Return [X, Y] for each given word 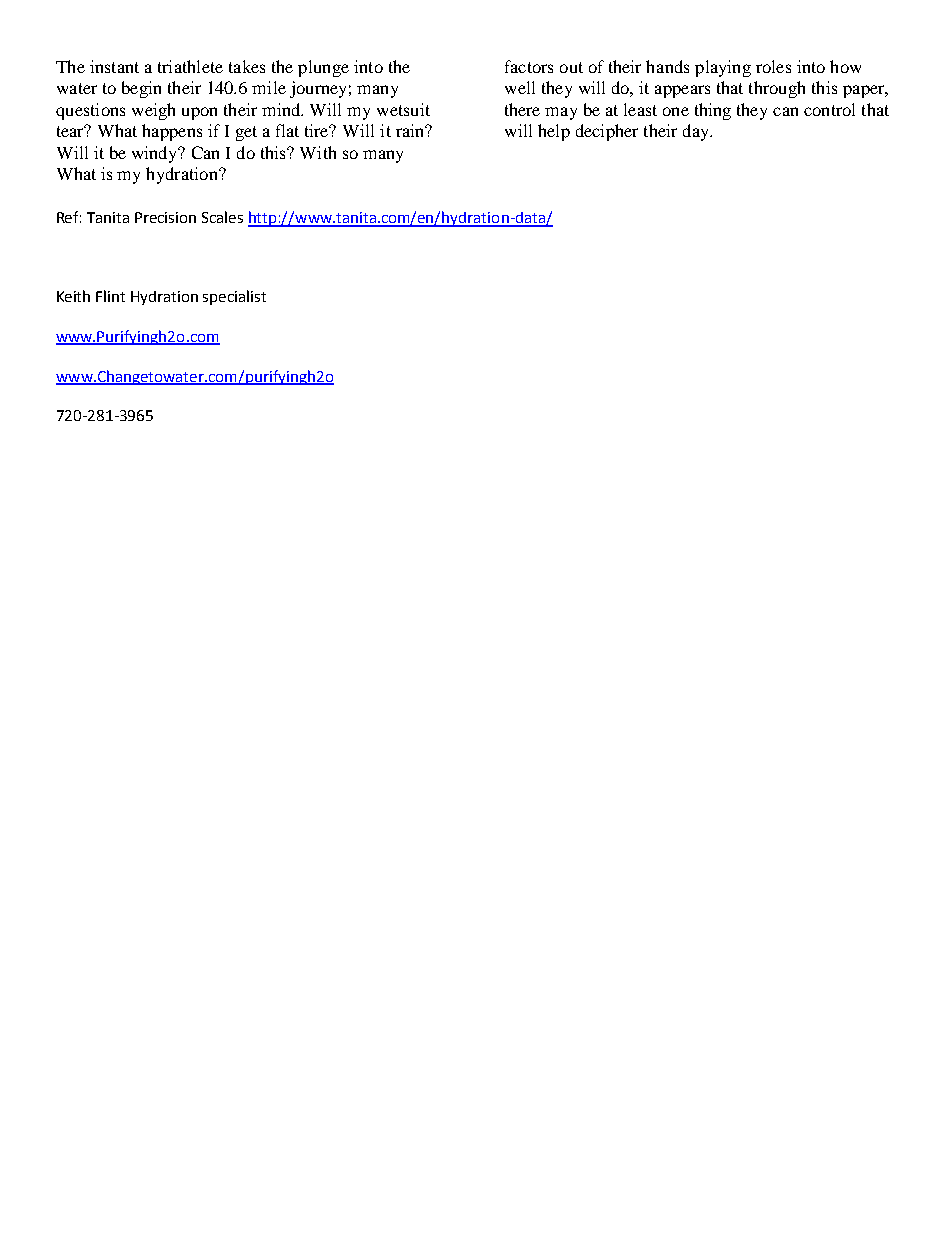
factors [529, 66]
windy [156, 154]
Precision [165, 217]
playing [723, 68]
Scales [222, 217]
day [697, 132]
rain [411, 130]
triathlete [190, 66]
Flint [110, 296]
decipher [607, 132]
